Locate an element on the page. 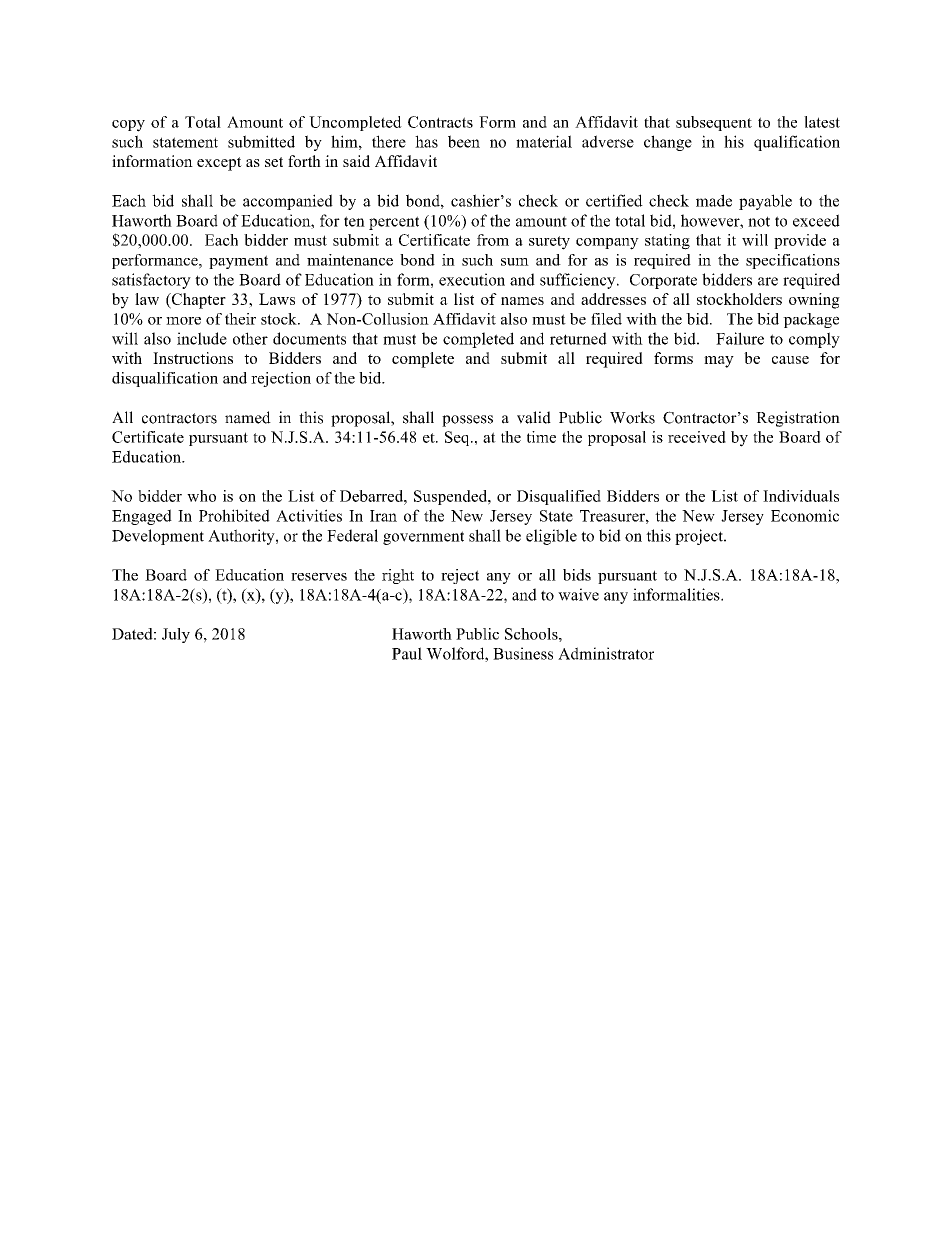 Image resolution: width=952 pixels, height=1233 pixels. subsequent is located at coordinates (714, 123).
